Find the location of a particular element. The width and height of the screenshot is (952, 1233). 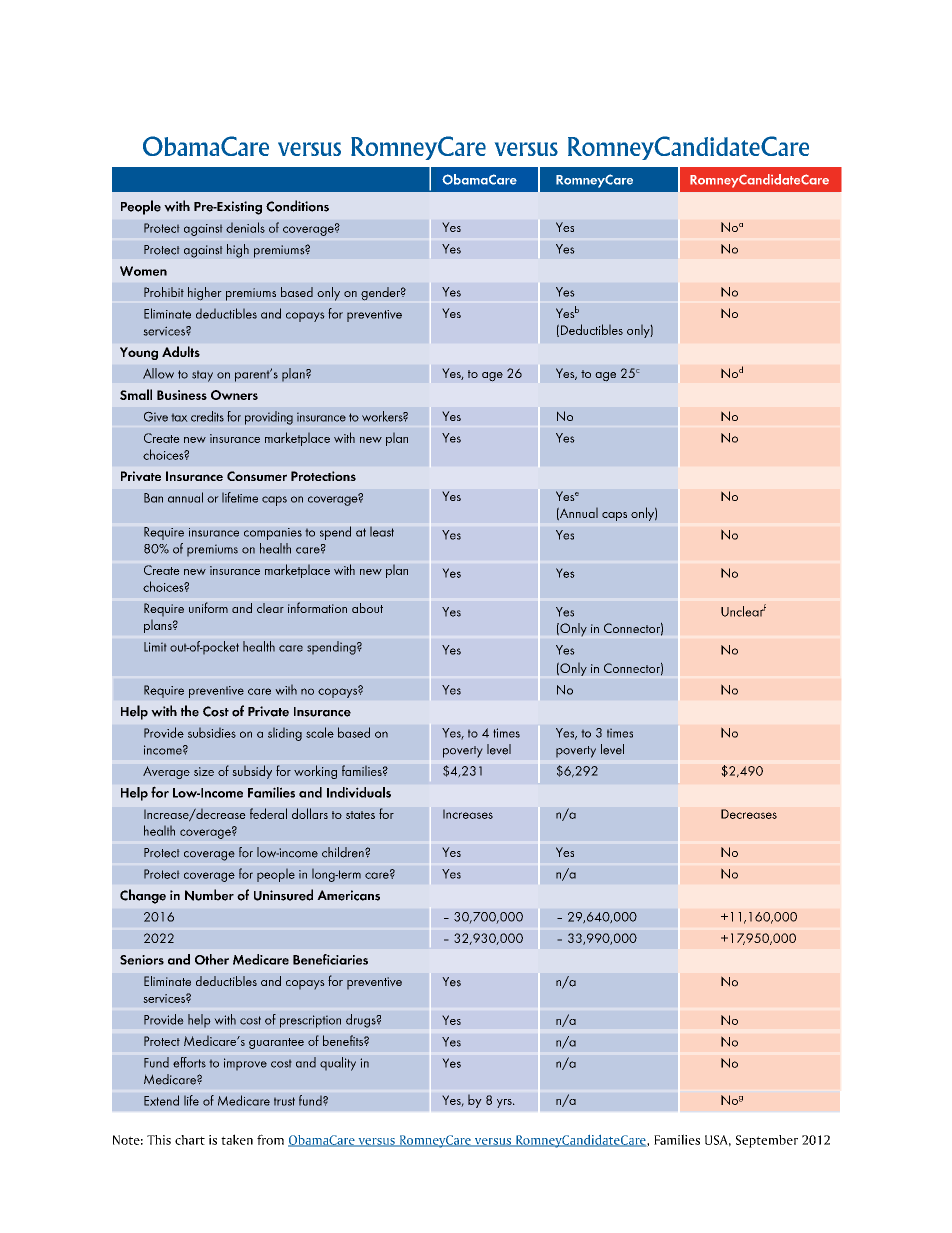

providing is located at coordinates (269, 418).
